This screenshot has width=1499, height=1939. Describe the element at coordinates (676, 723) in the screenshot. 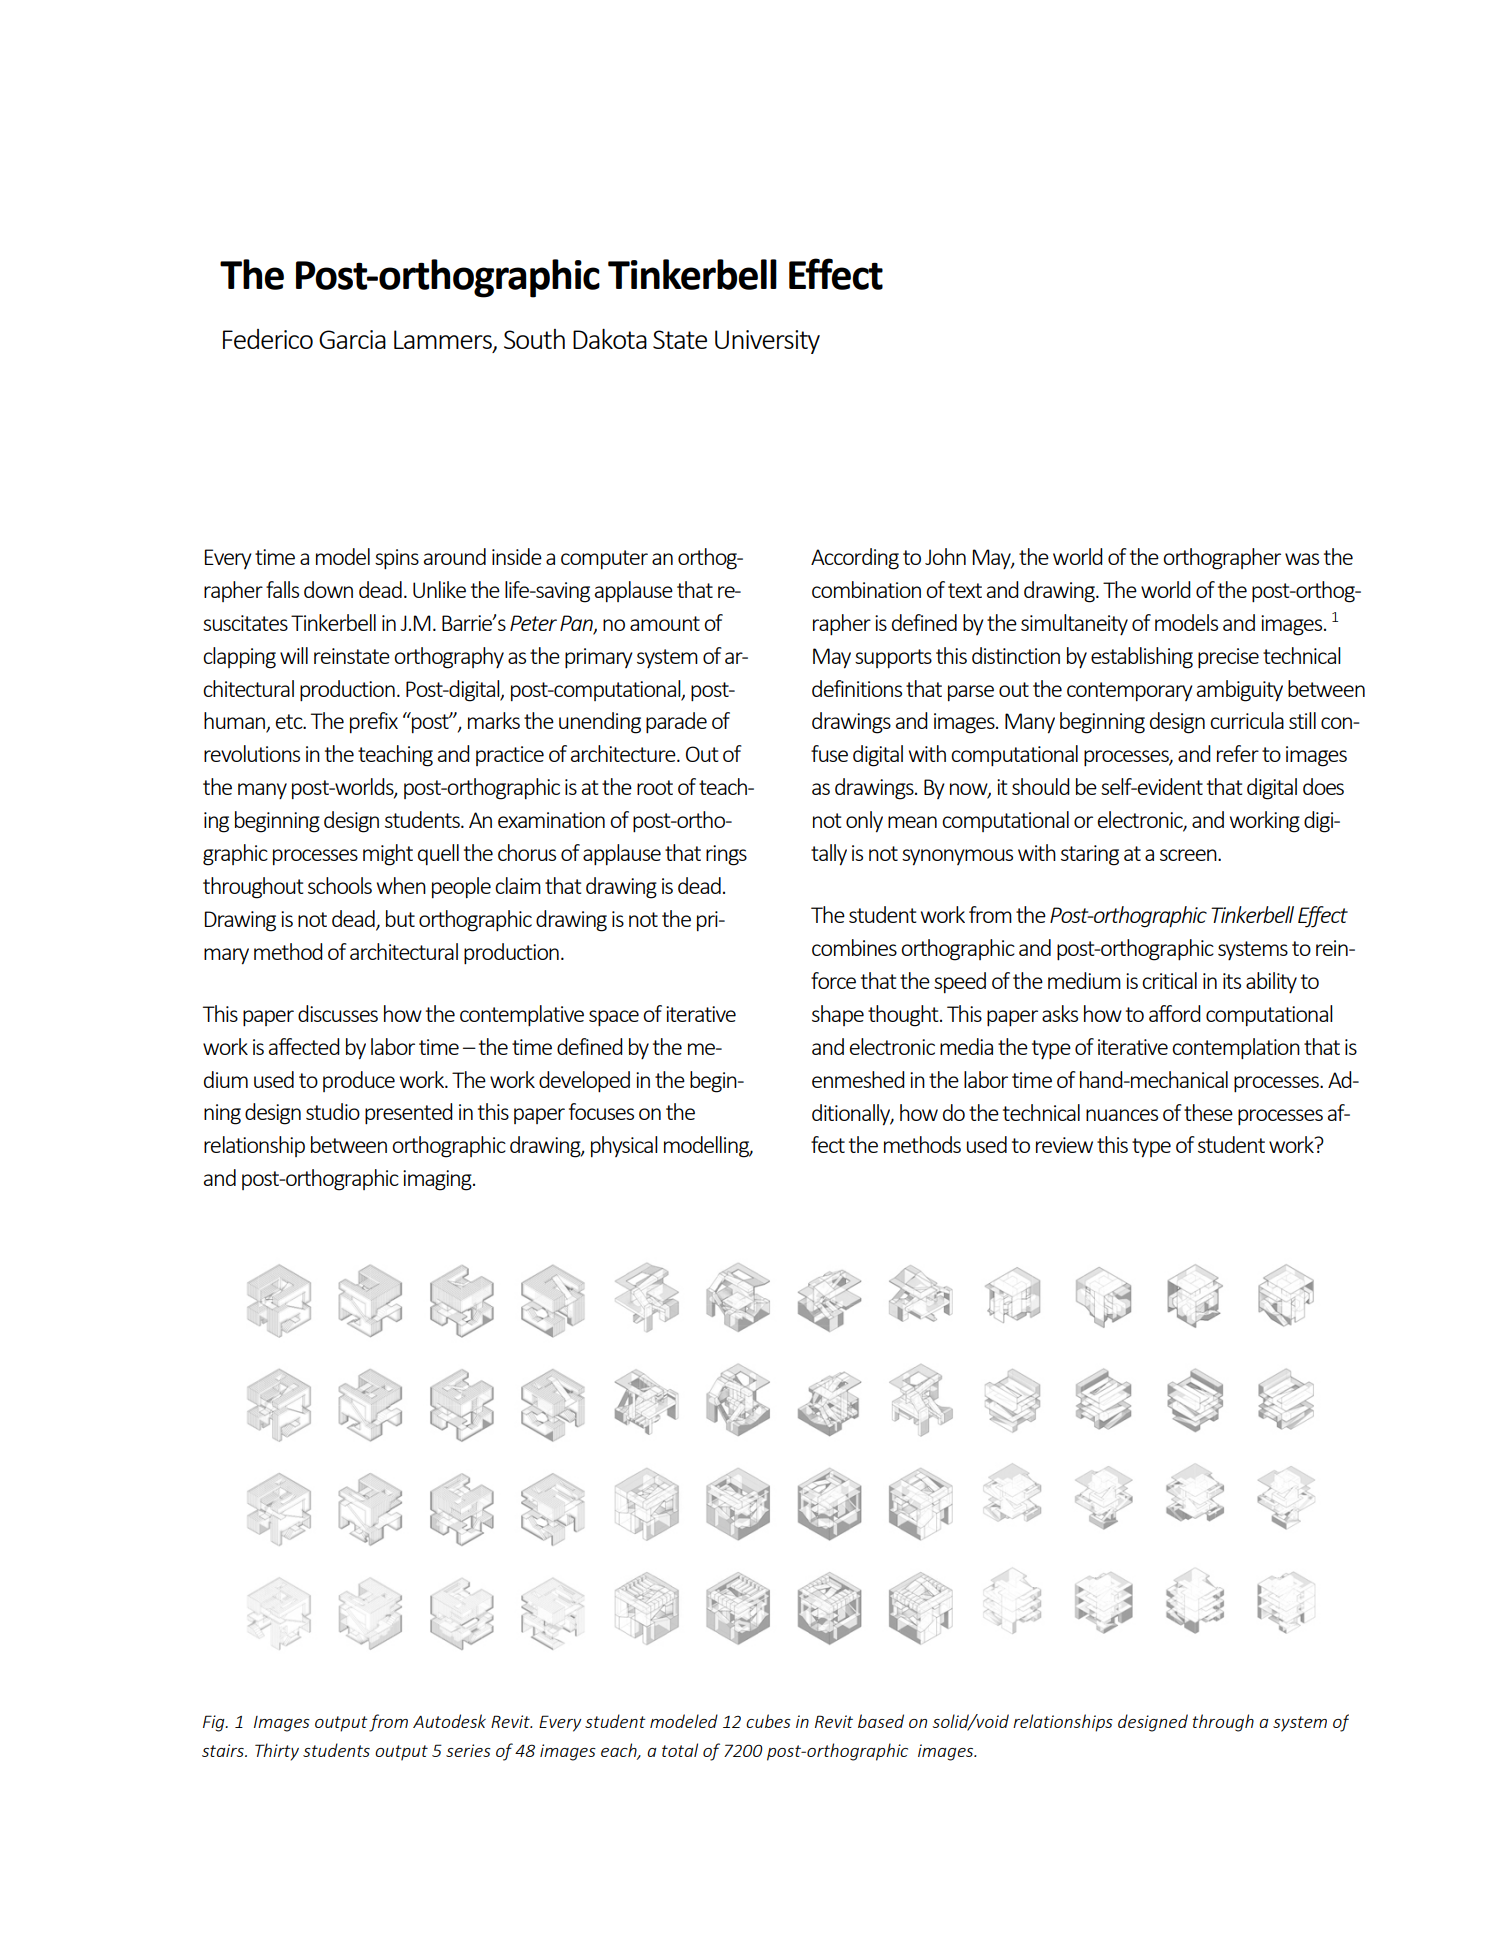

I see `parade` at that location.
